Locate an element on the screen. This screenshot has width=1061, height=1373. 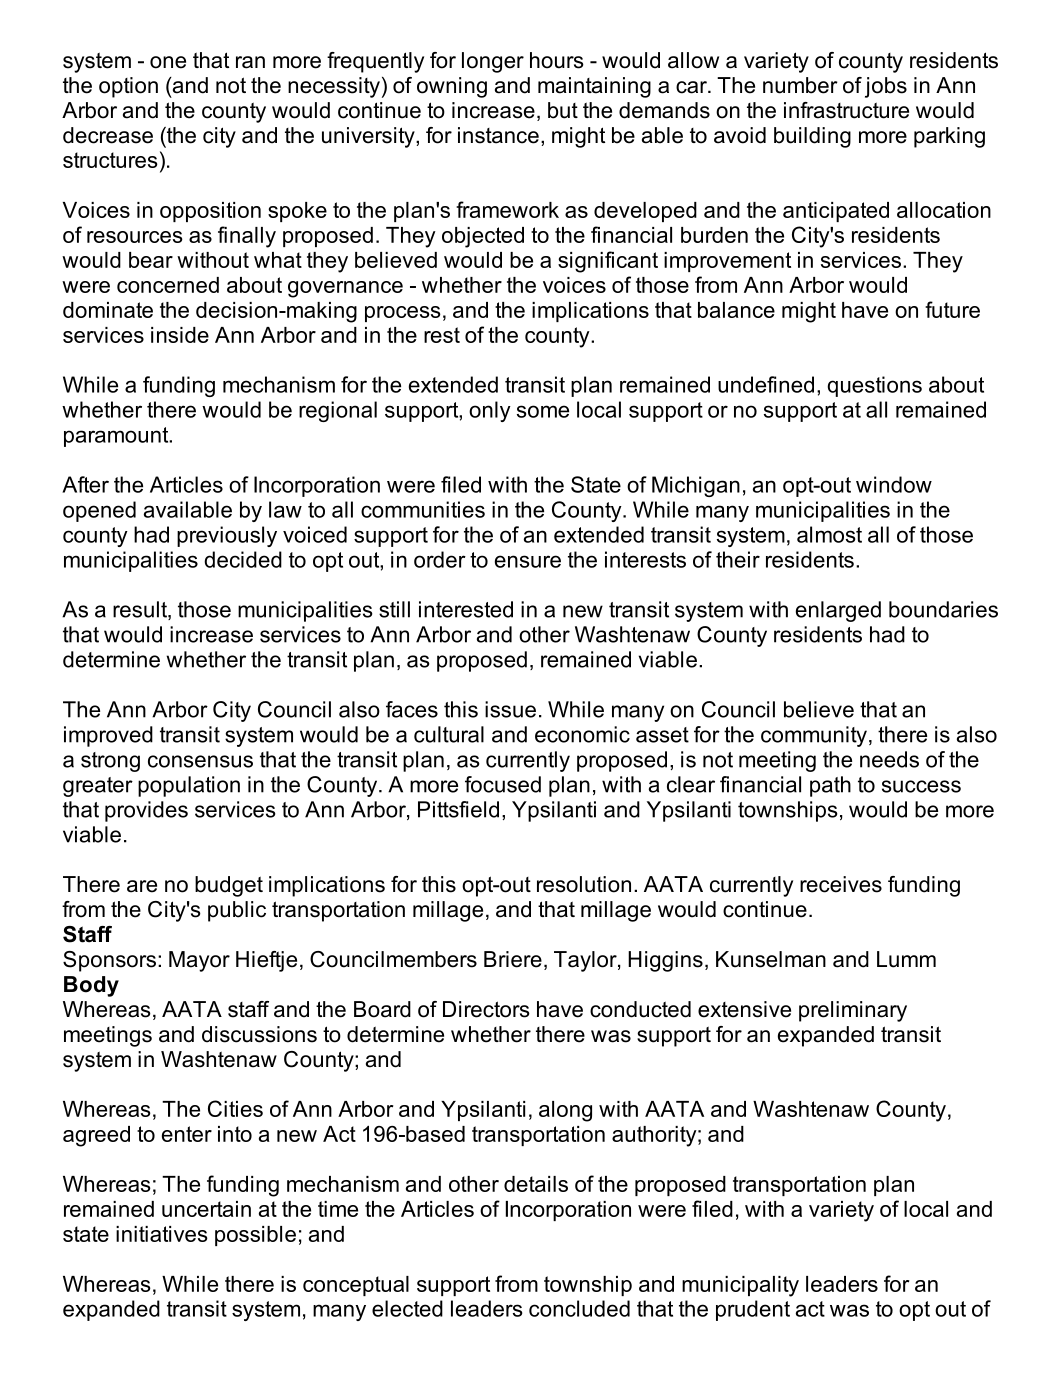
community is located at coordinates (814, 736).
